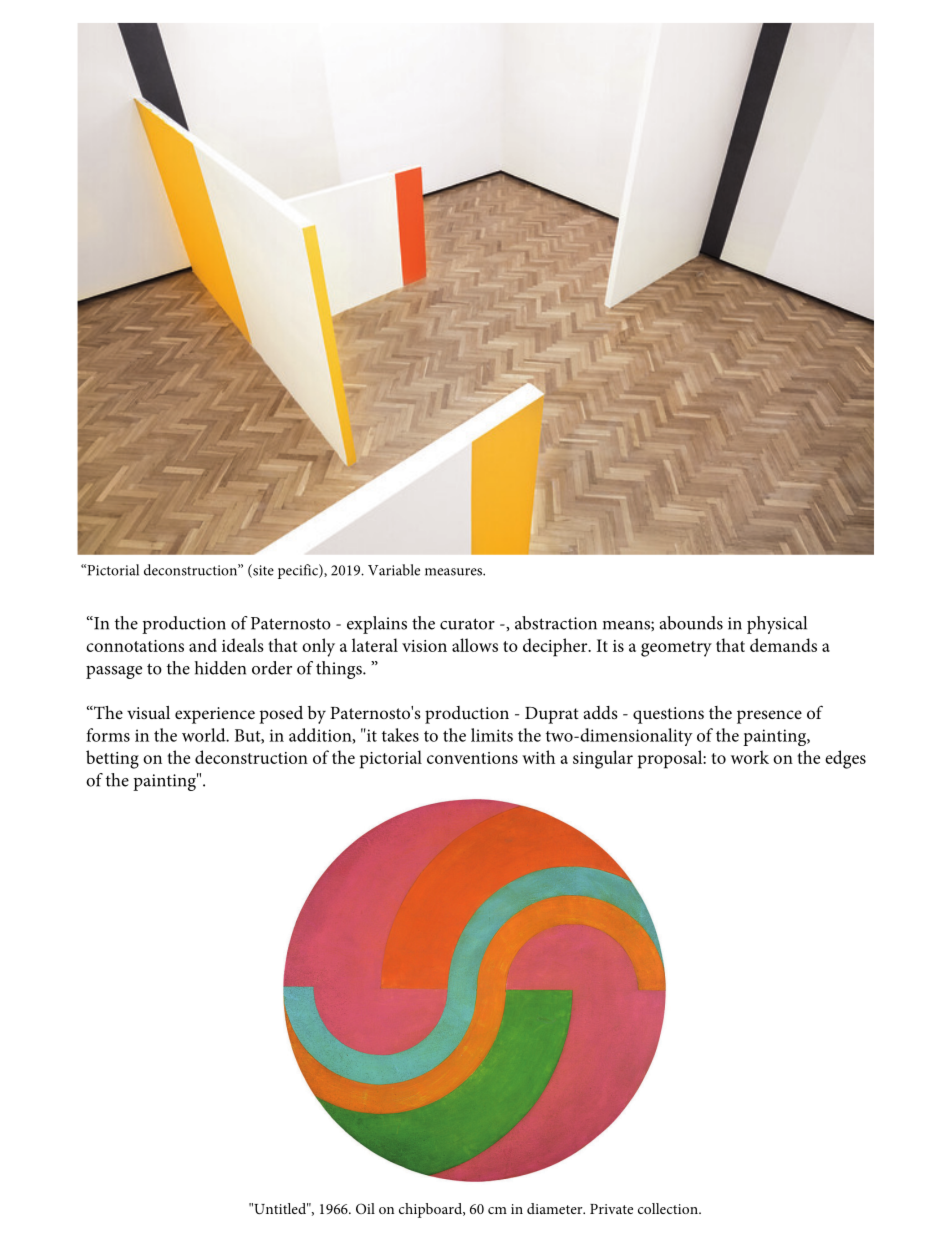 The width and height of the document is (952, 1233). What do you see at coordinates (454, 572) in the document?
I see `measures` at bounding box center [454, 572].
